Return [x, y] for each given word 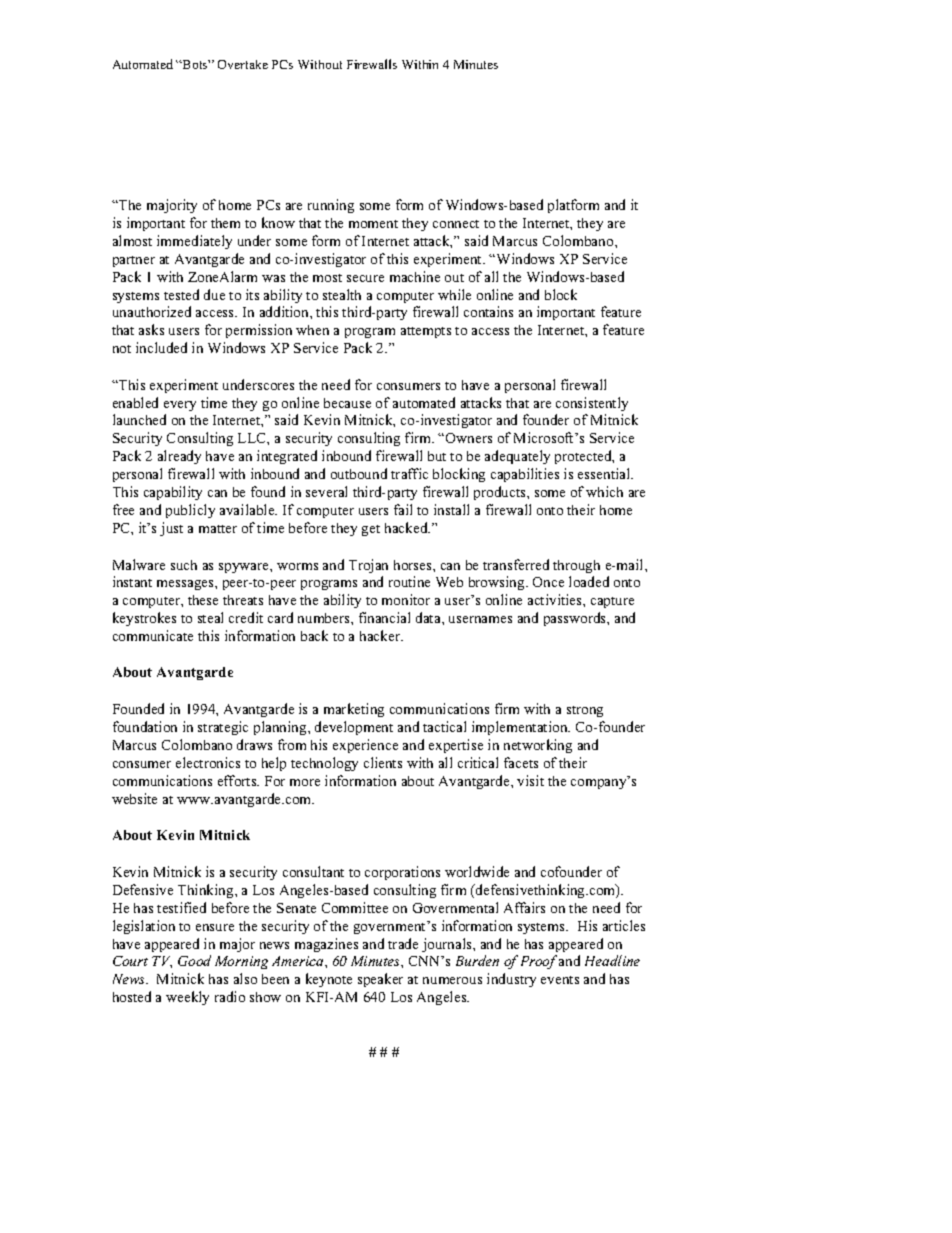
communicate [153, 635]
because [347, 403]
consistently [592, 404]
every [180, 406]
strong [585, 711]
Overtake [243, 64]
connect [456, 224]
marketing [354, 710]
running [331, 206]
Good [194, 960]
